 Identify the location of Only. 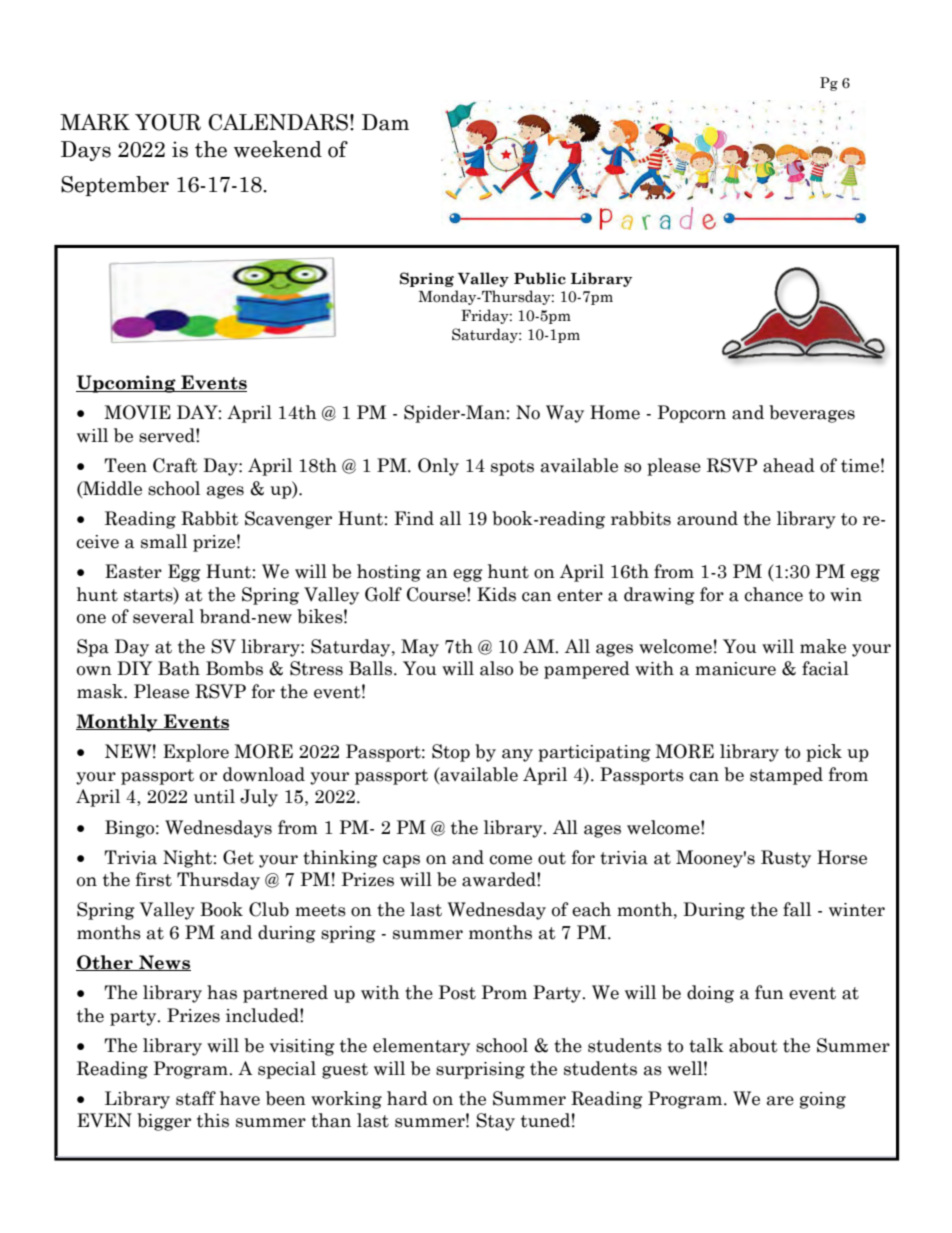
(438, 467).
